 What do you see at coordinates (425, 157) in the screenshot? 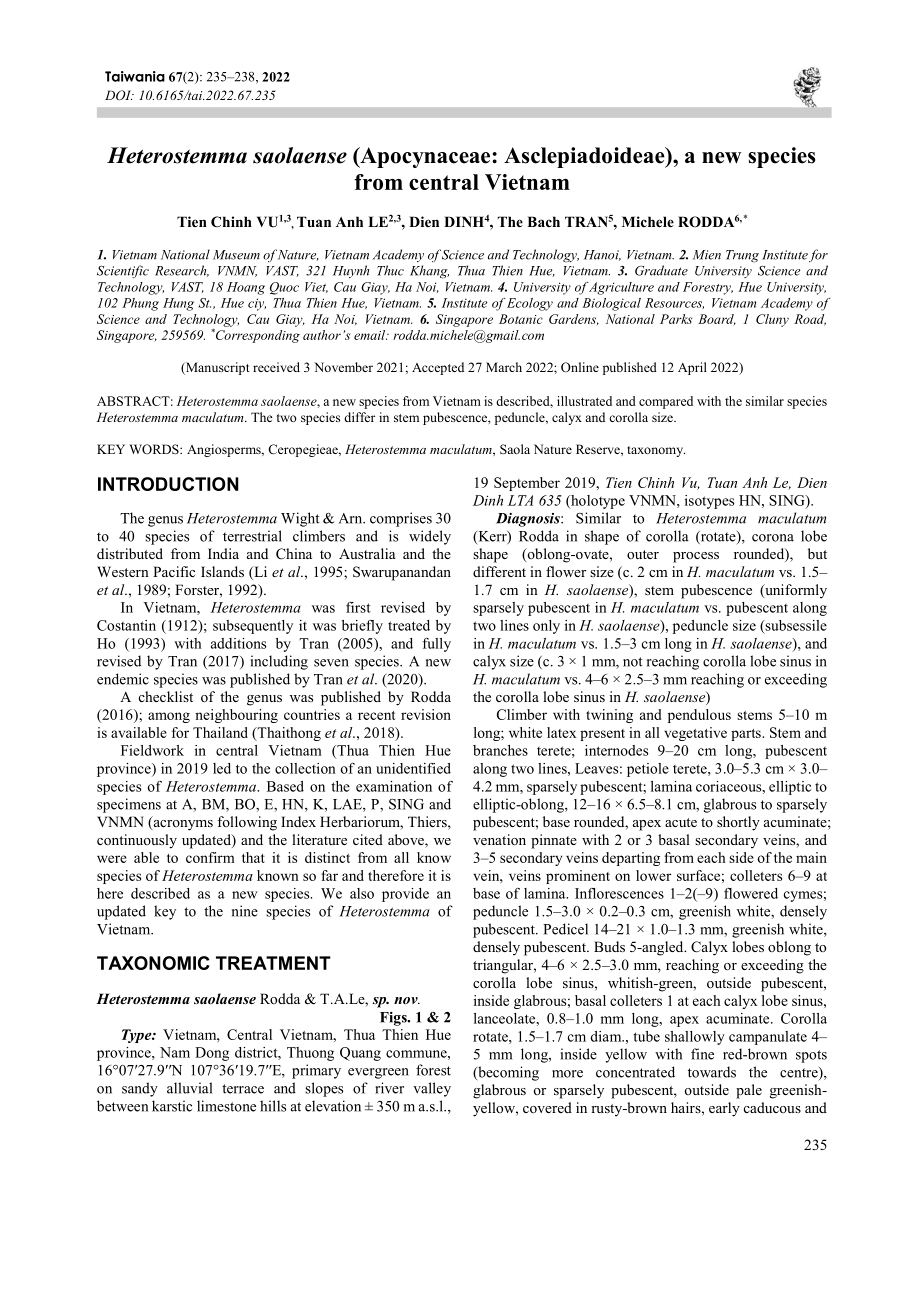
I see `Apocynaceae` at bounding box center [425, 157].
